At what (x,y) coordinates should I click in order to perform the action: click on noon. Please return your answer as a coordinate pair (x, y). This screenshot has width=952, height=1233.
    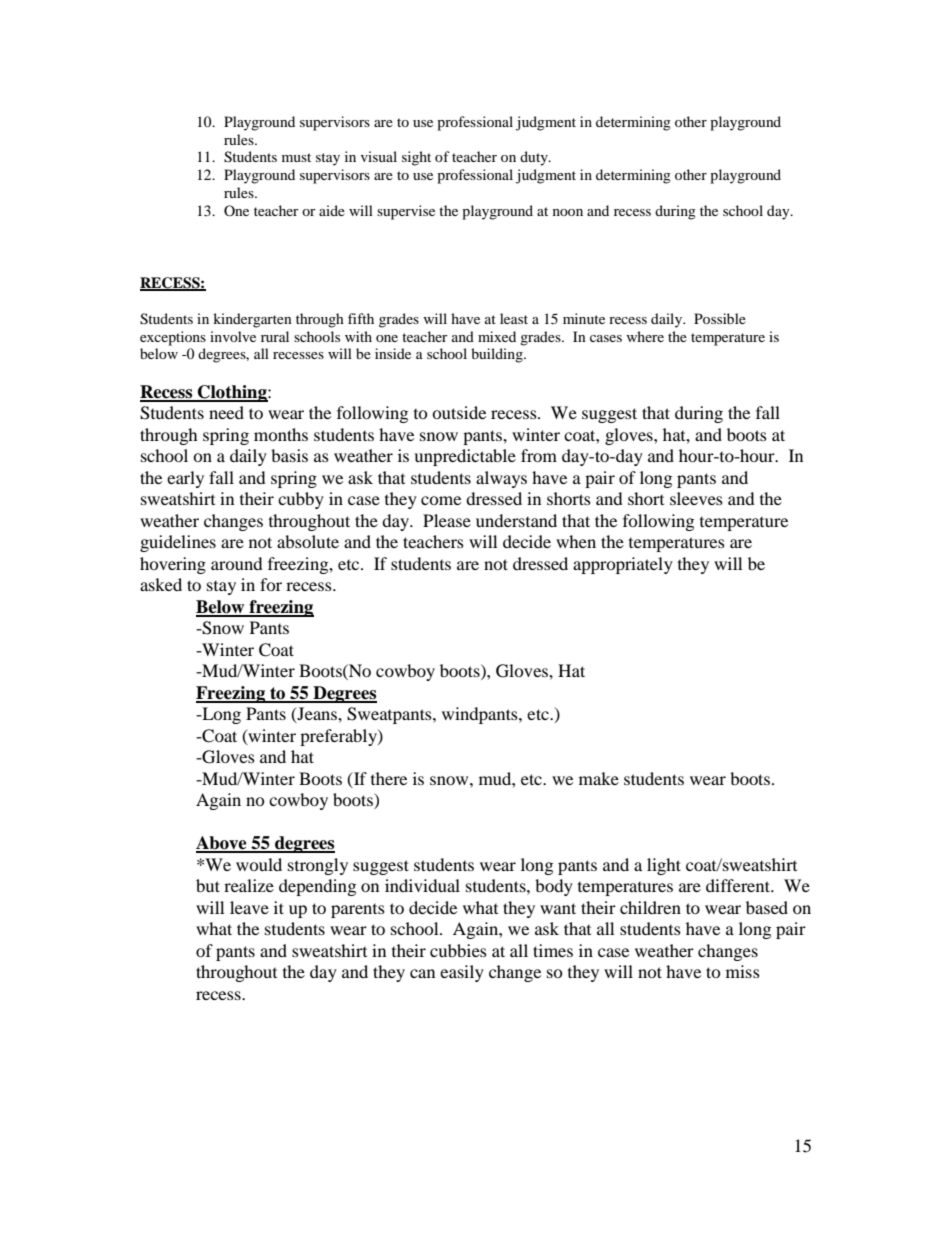
    Looking at the image, I should click on (568, 212).
